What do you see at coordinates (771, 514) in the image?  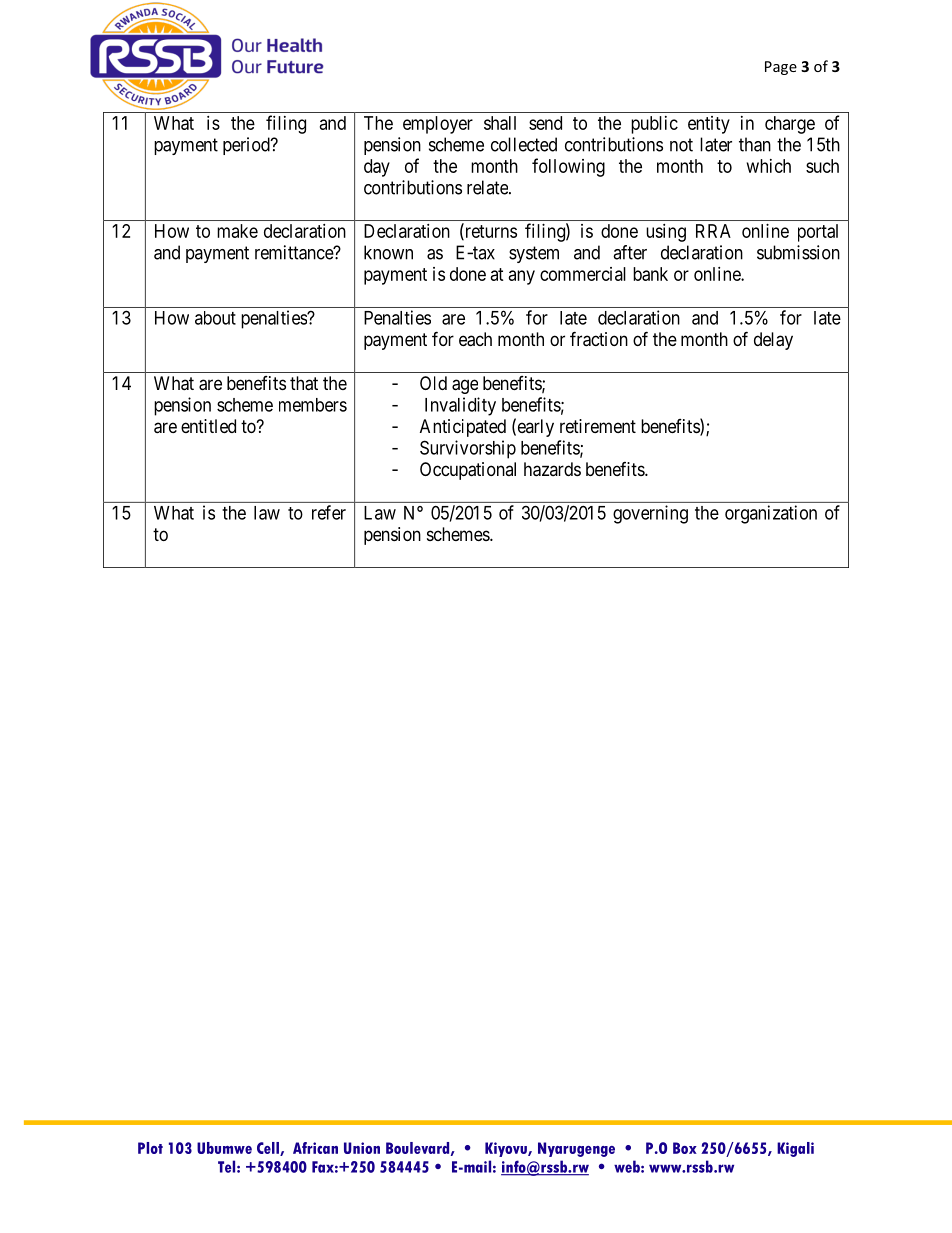 I see `organization` at bounding box center [771, 514].
